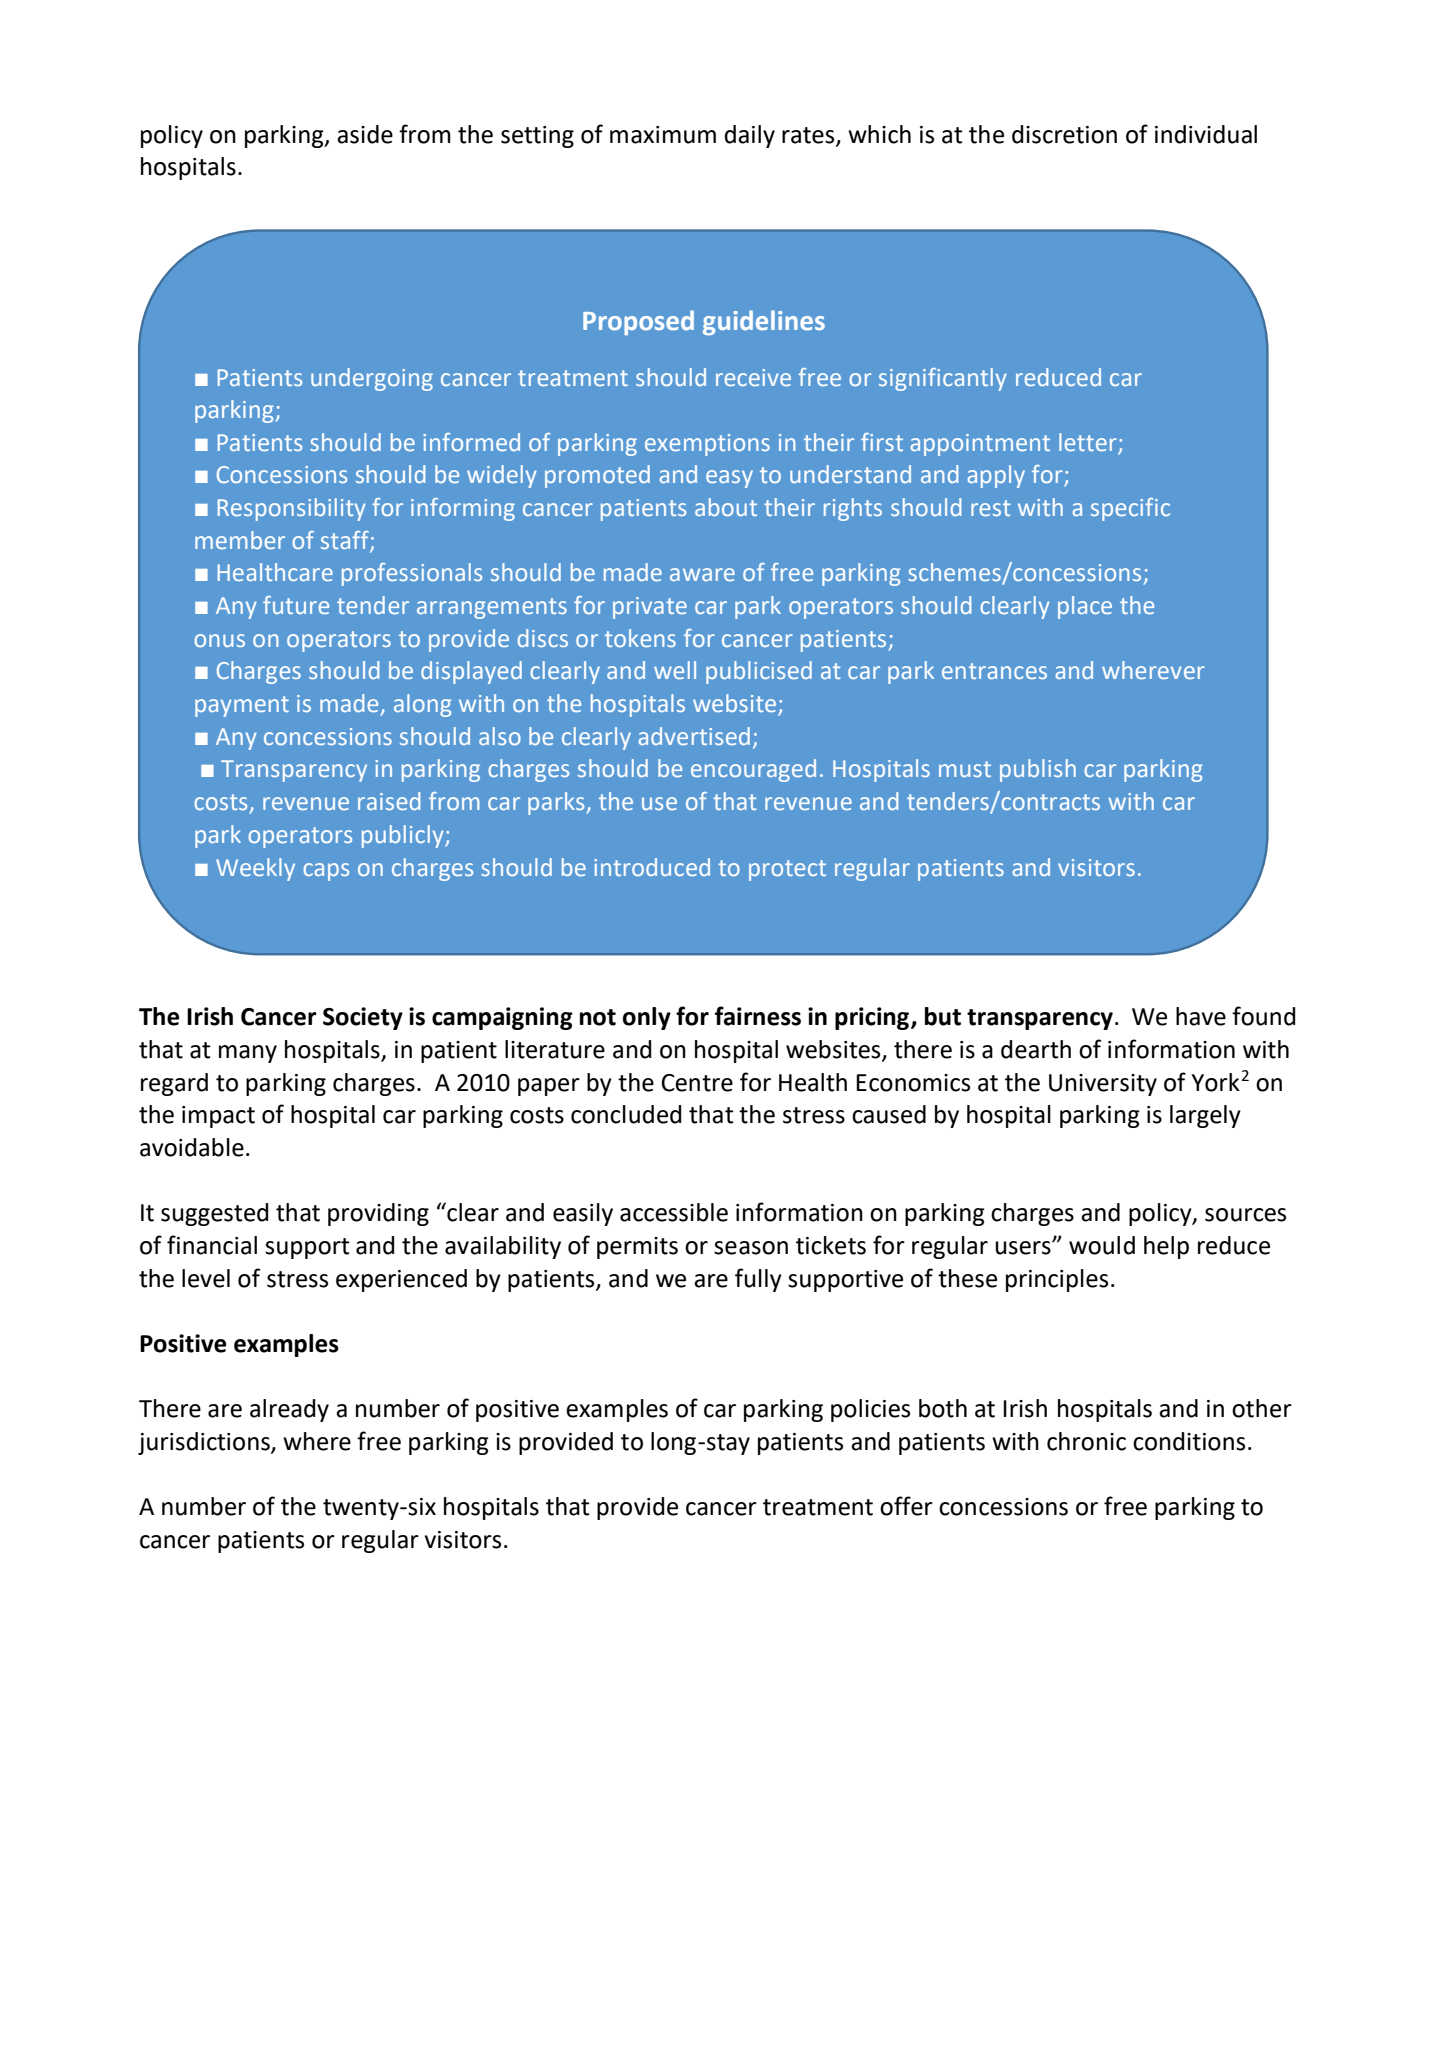  What do you see at coordinates (1086, 1441) in the image?
I see `chronic` at bounding box center [1086, 1441].
